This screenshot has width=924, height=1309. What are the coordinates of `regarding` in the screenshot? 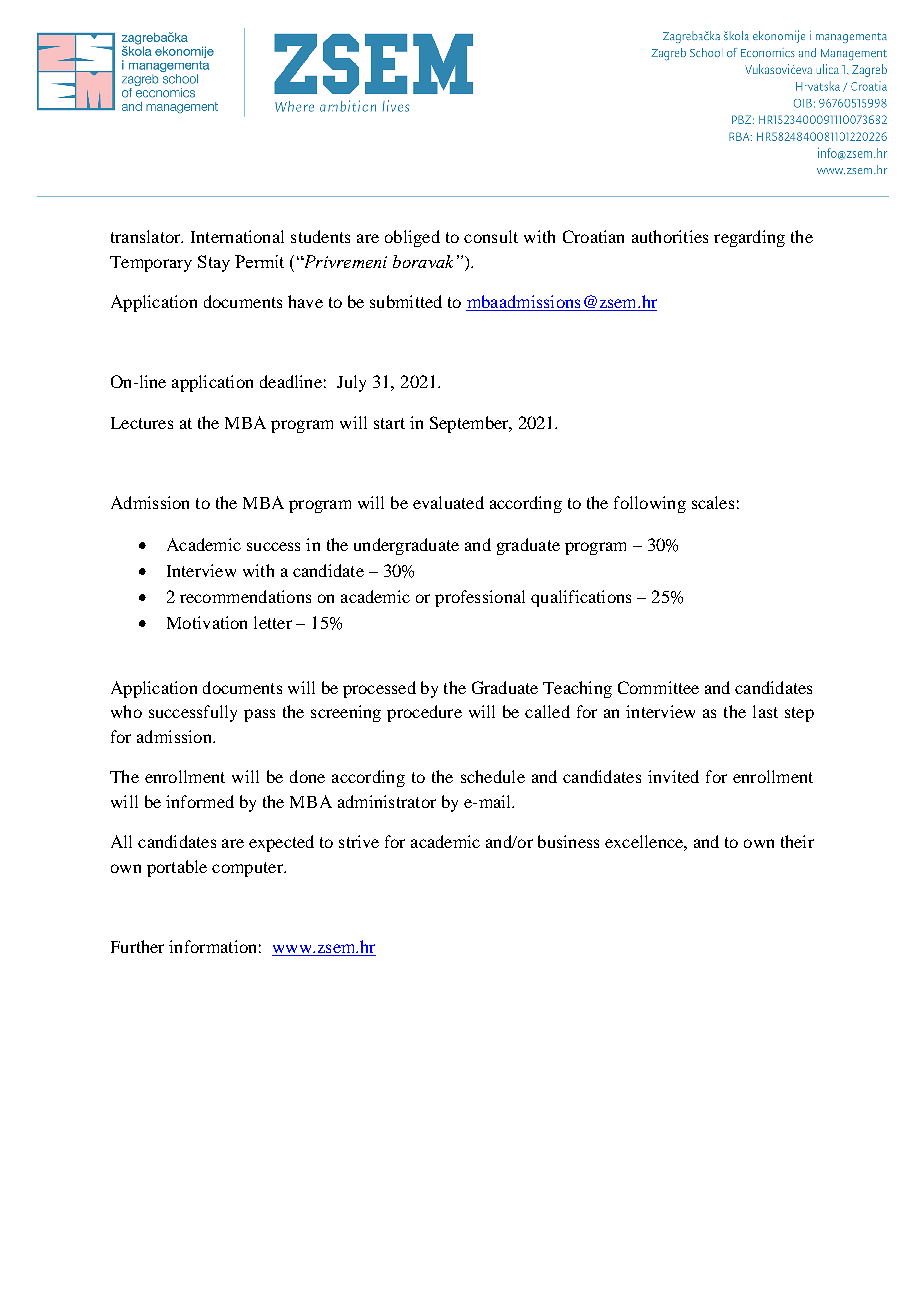 It's located at (749, 238).
